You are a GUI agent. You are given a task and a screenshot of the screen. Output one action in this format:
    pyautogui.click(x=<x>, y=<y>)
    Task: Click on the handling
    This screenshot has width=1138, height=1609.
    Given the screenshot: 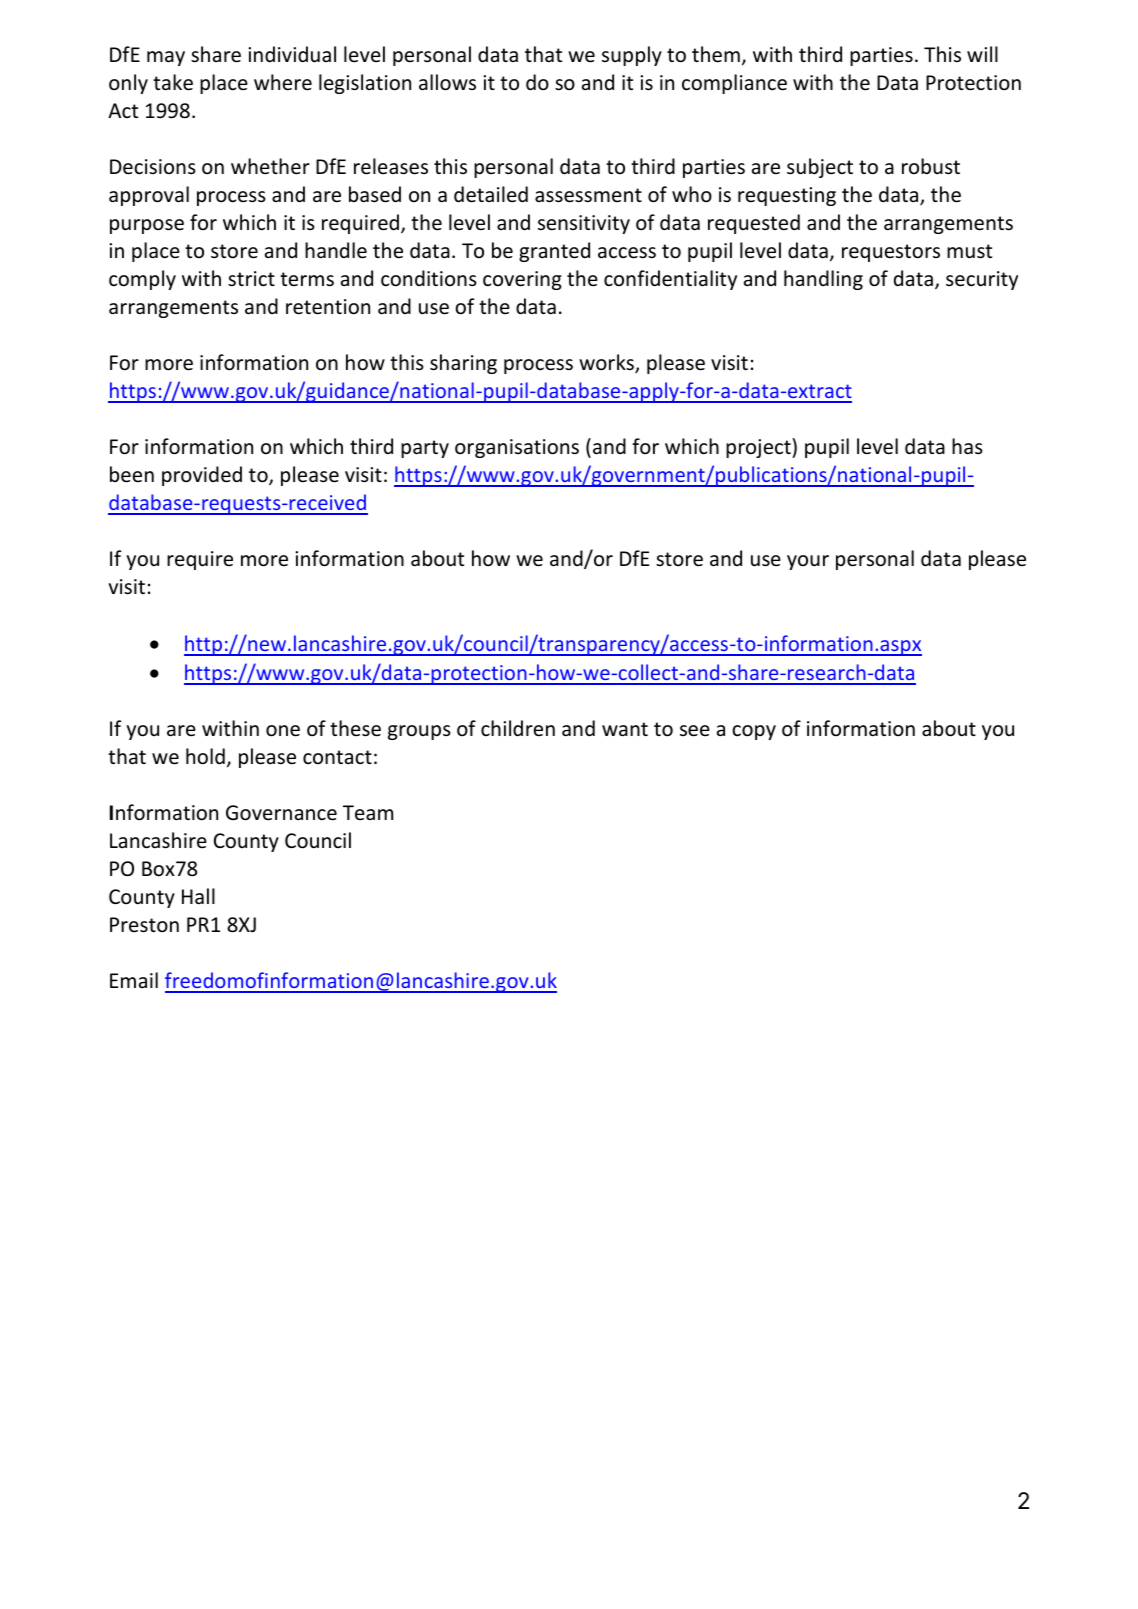 What is the action you would take?
    pyautogui.click(x=823, y=280)
